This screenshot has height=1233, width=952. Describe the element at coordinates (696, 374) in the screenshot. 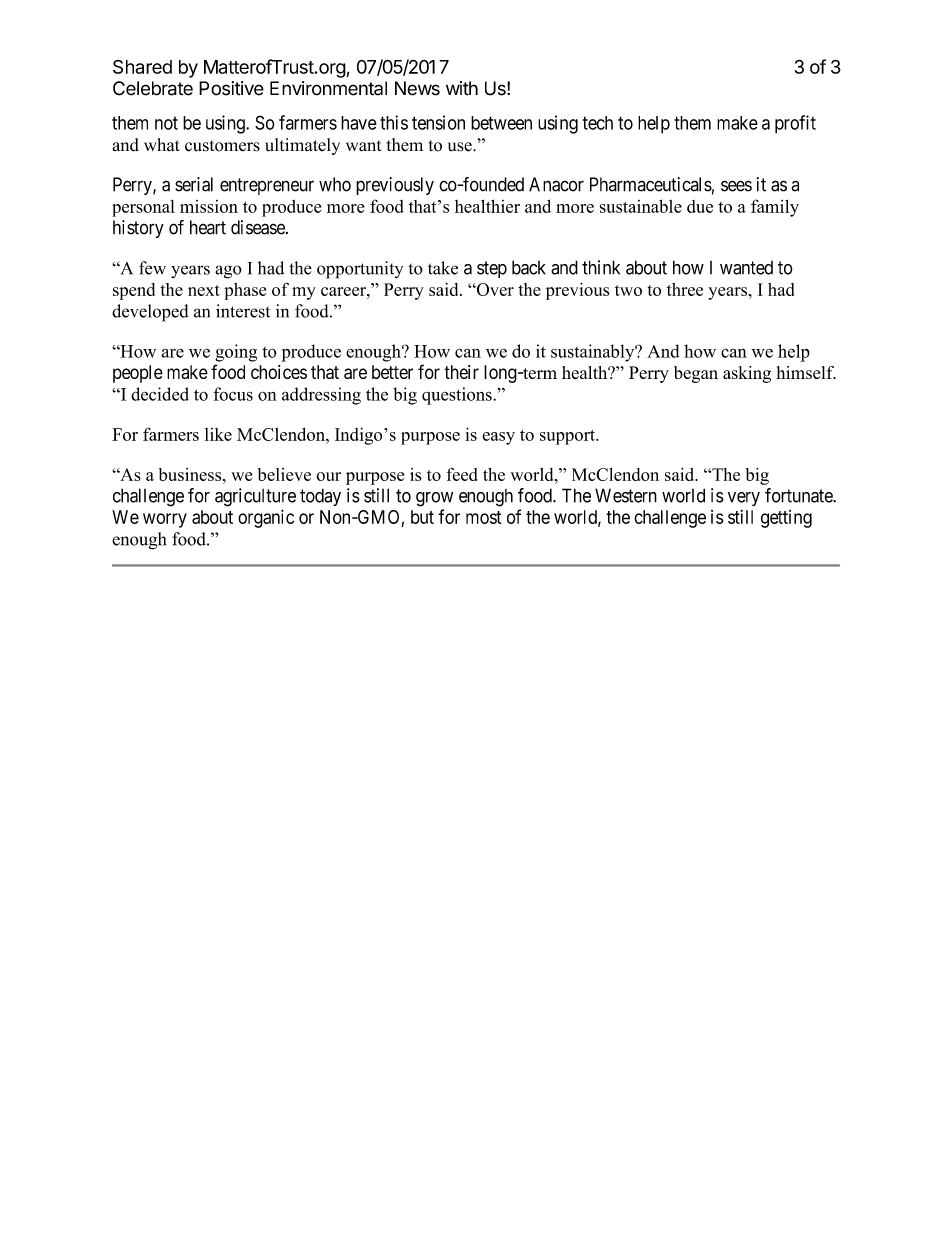

I see `began` at that location.
